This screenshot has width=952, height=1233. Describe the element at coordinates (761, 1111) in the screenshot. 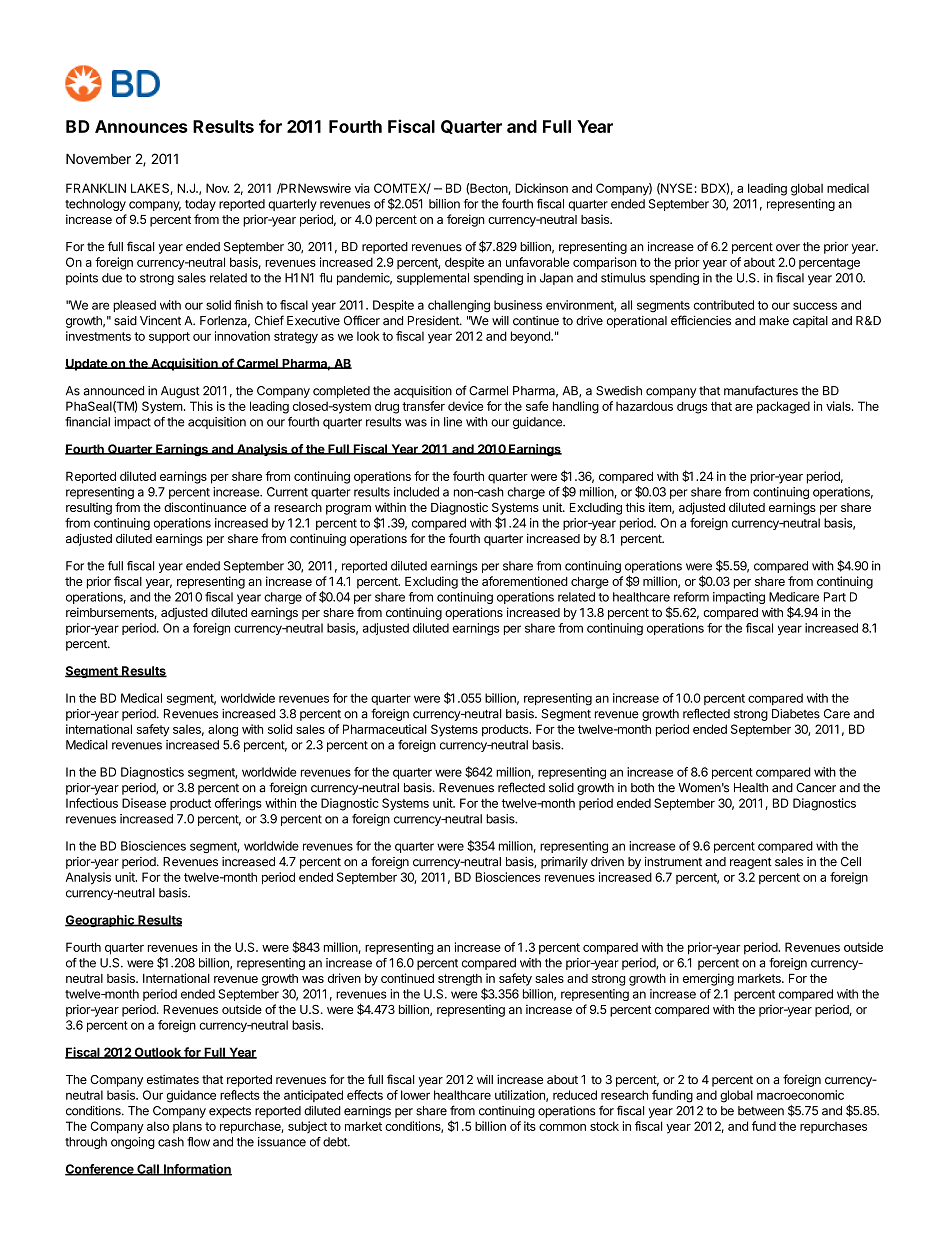

I see `between` at that location.
